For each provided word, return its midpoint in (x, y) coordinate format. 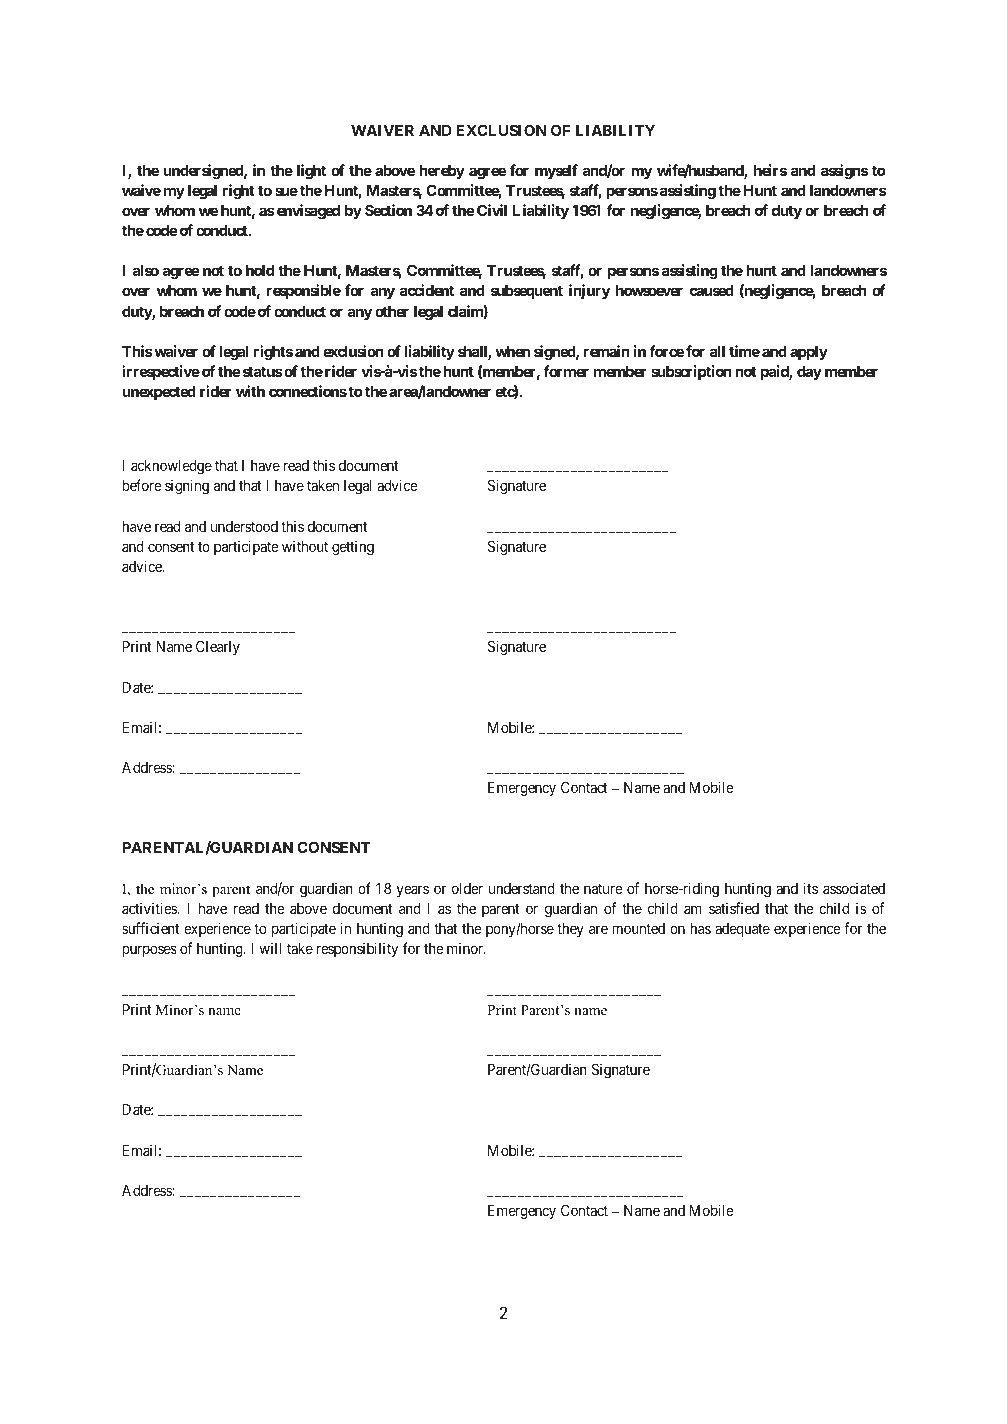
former (566, 371)
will (270, 948)
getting (353, 548)
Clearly (218, 648)
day (809, 373)
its (811, 888)
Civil (492, 210)
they (570, 930)
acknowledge (171, 467)
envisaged (307, 212)
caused (712, 290)
